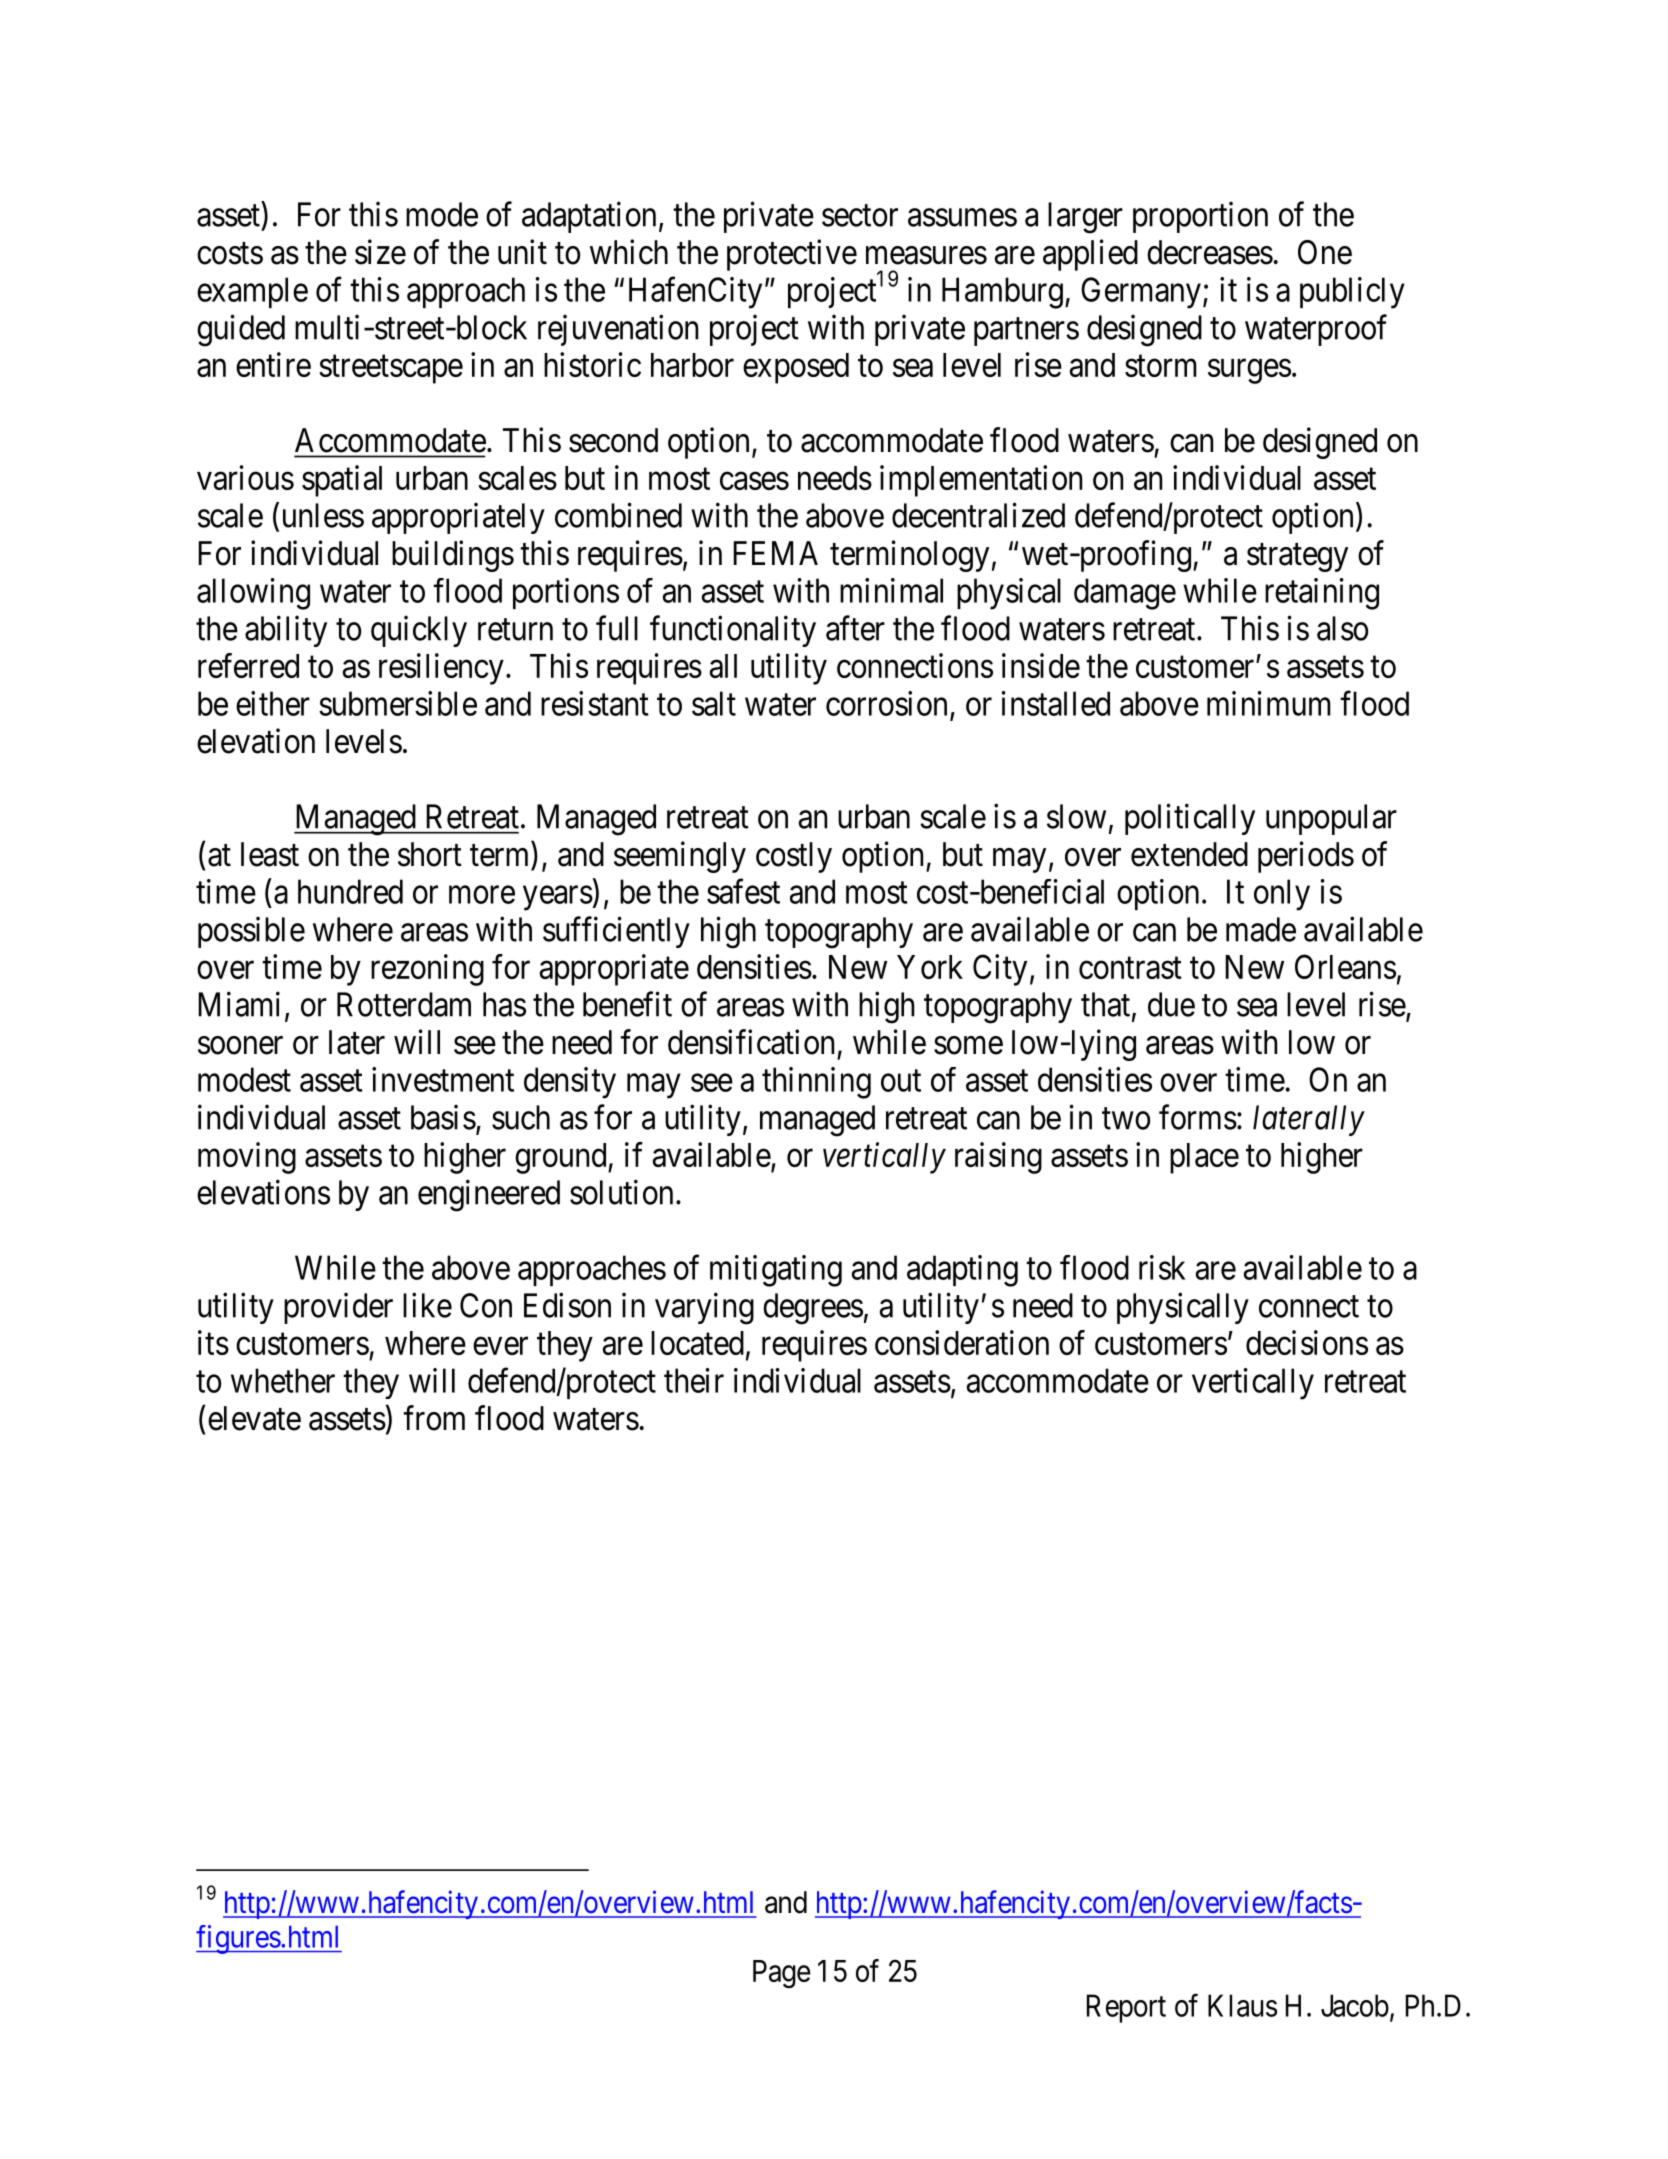 The height and width of the screenshot is (2159, 1668). What do you see at coordinates (816, 1083) in the screenshot?
I see `thinning` at bounding box center [816, 1083].
